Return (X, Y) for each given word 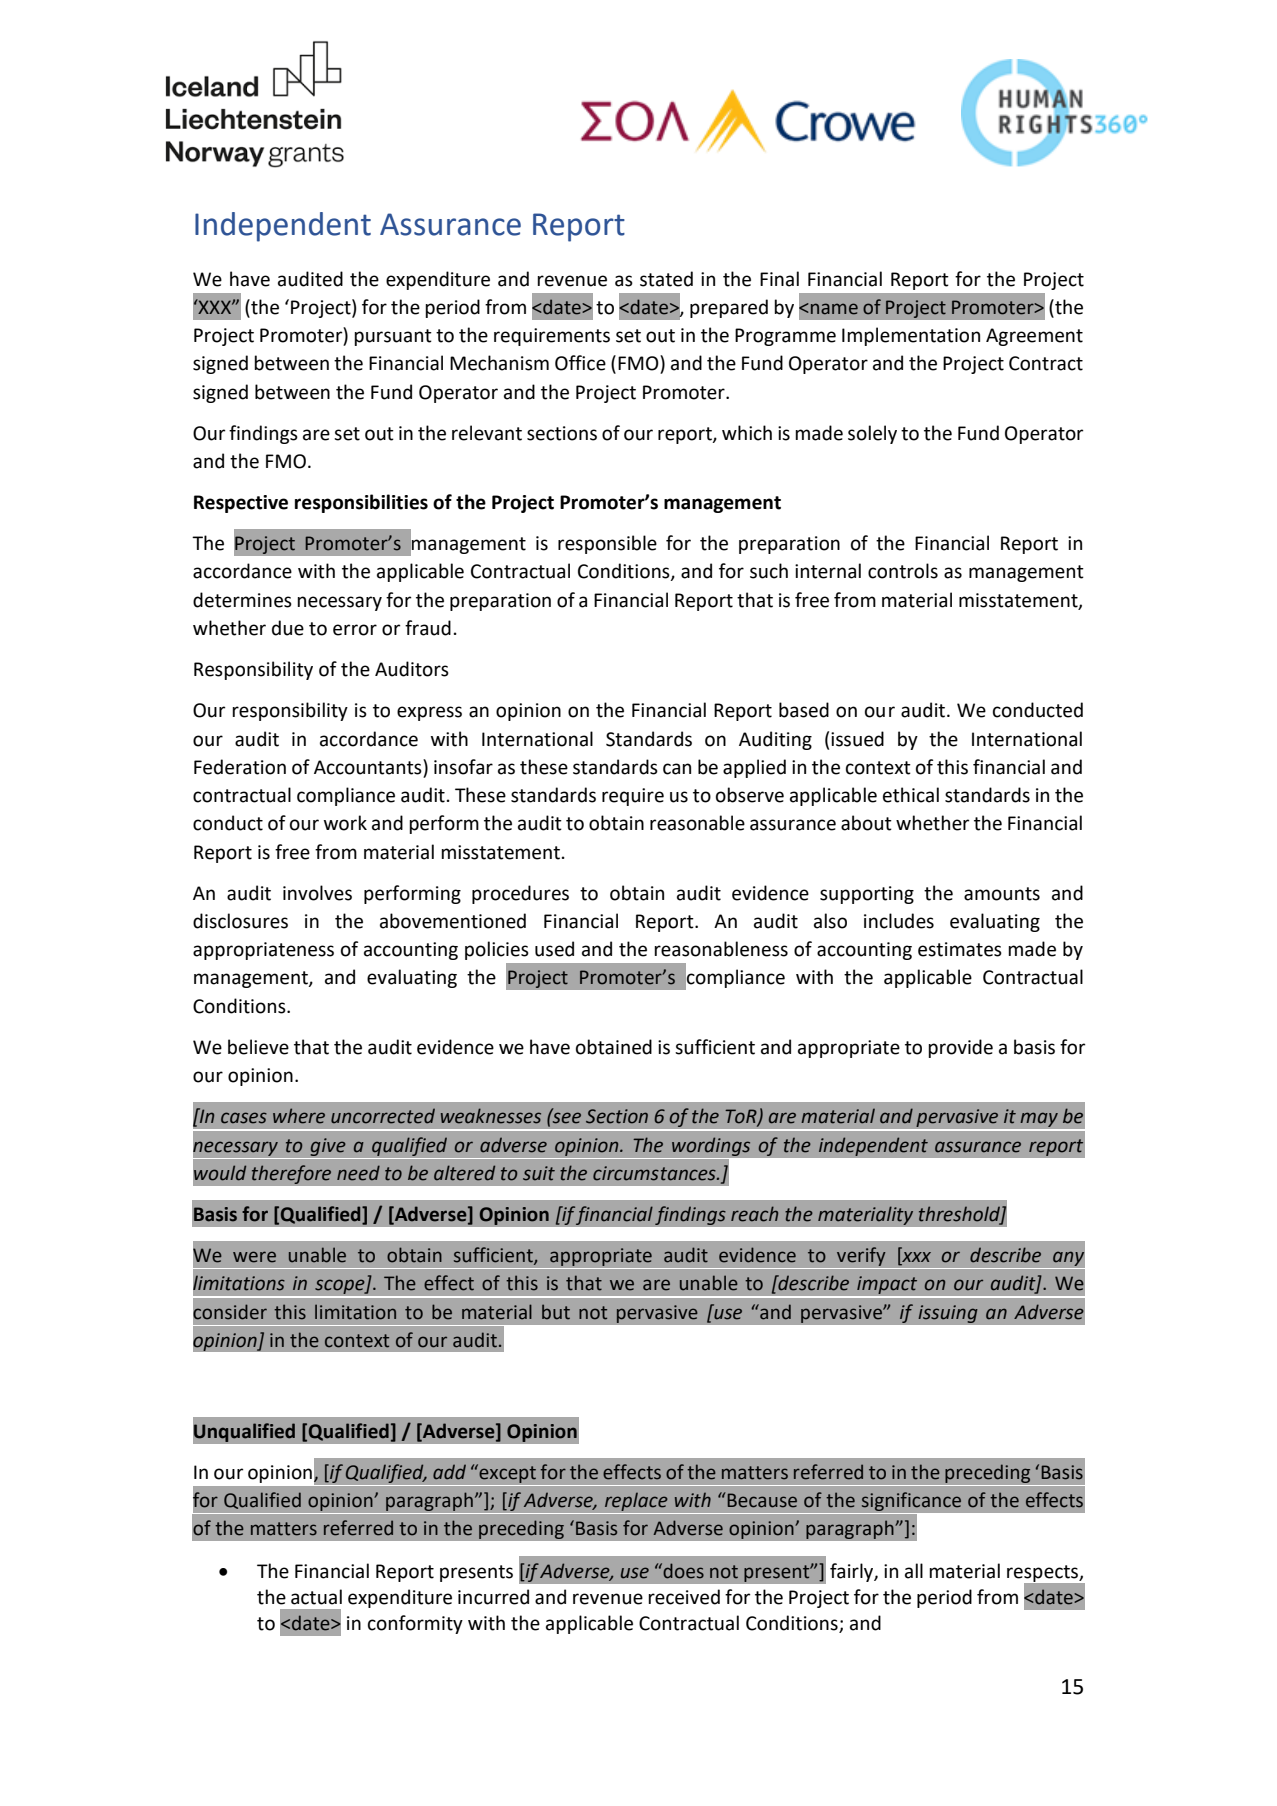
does (682, 1571)
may (1039, 1119)
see (566, 1117)
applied (754, 768)
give (328, 1147)
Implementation (911, 336)
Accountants (369, 767)
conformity (415, 1624)
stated (666, 279)
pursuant (393, 337)
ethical (911, 795)
